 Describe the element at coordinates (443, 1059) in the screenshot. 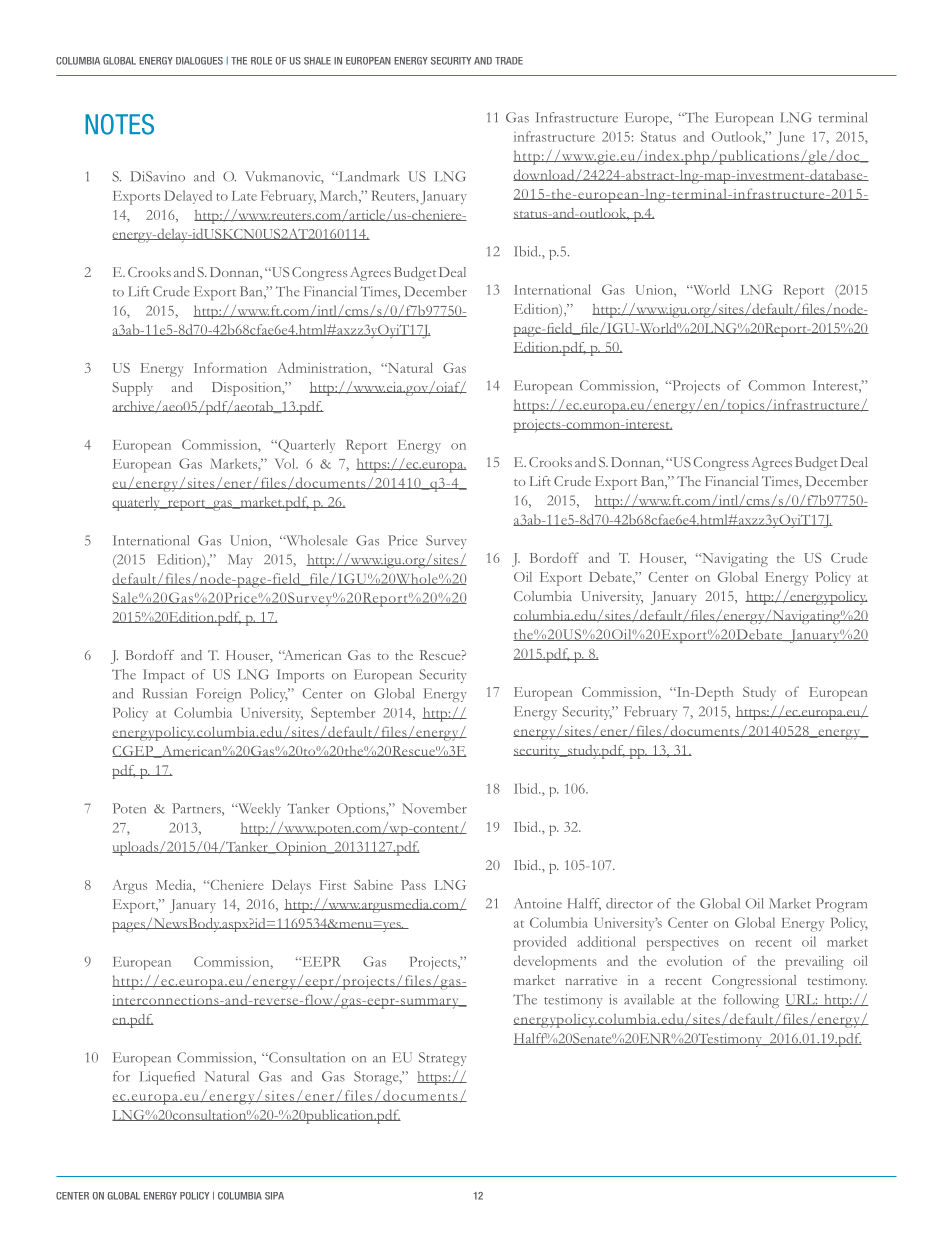

I see `Strategy` at that location.
